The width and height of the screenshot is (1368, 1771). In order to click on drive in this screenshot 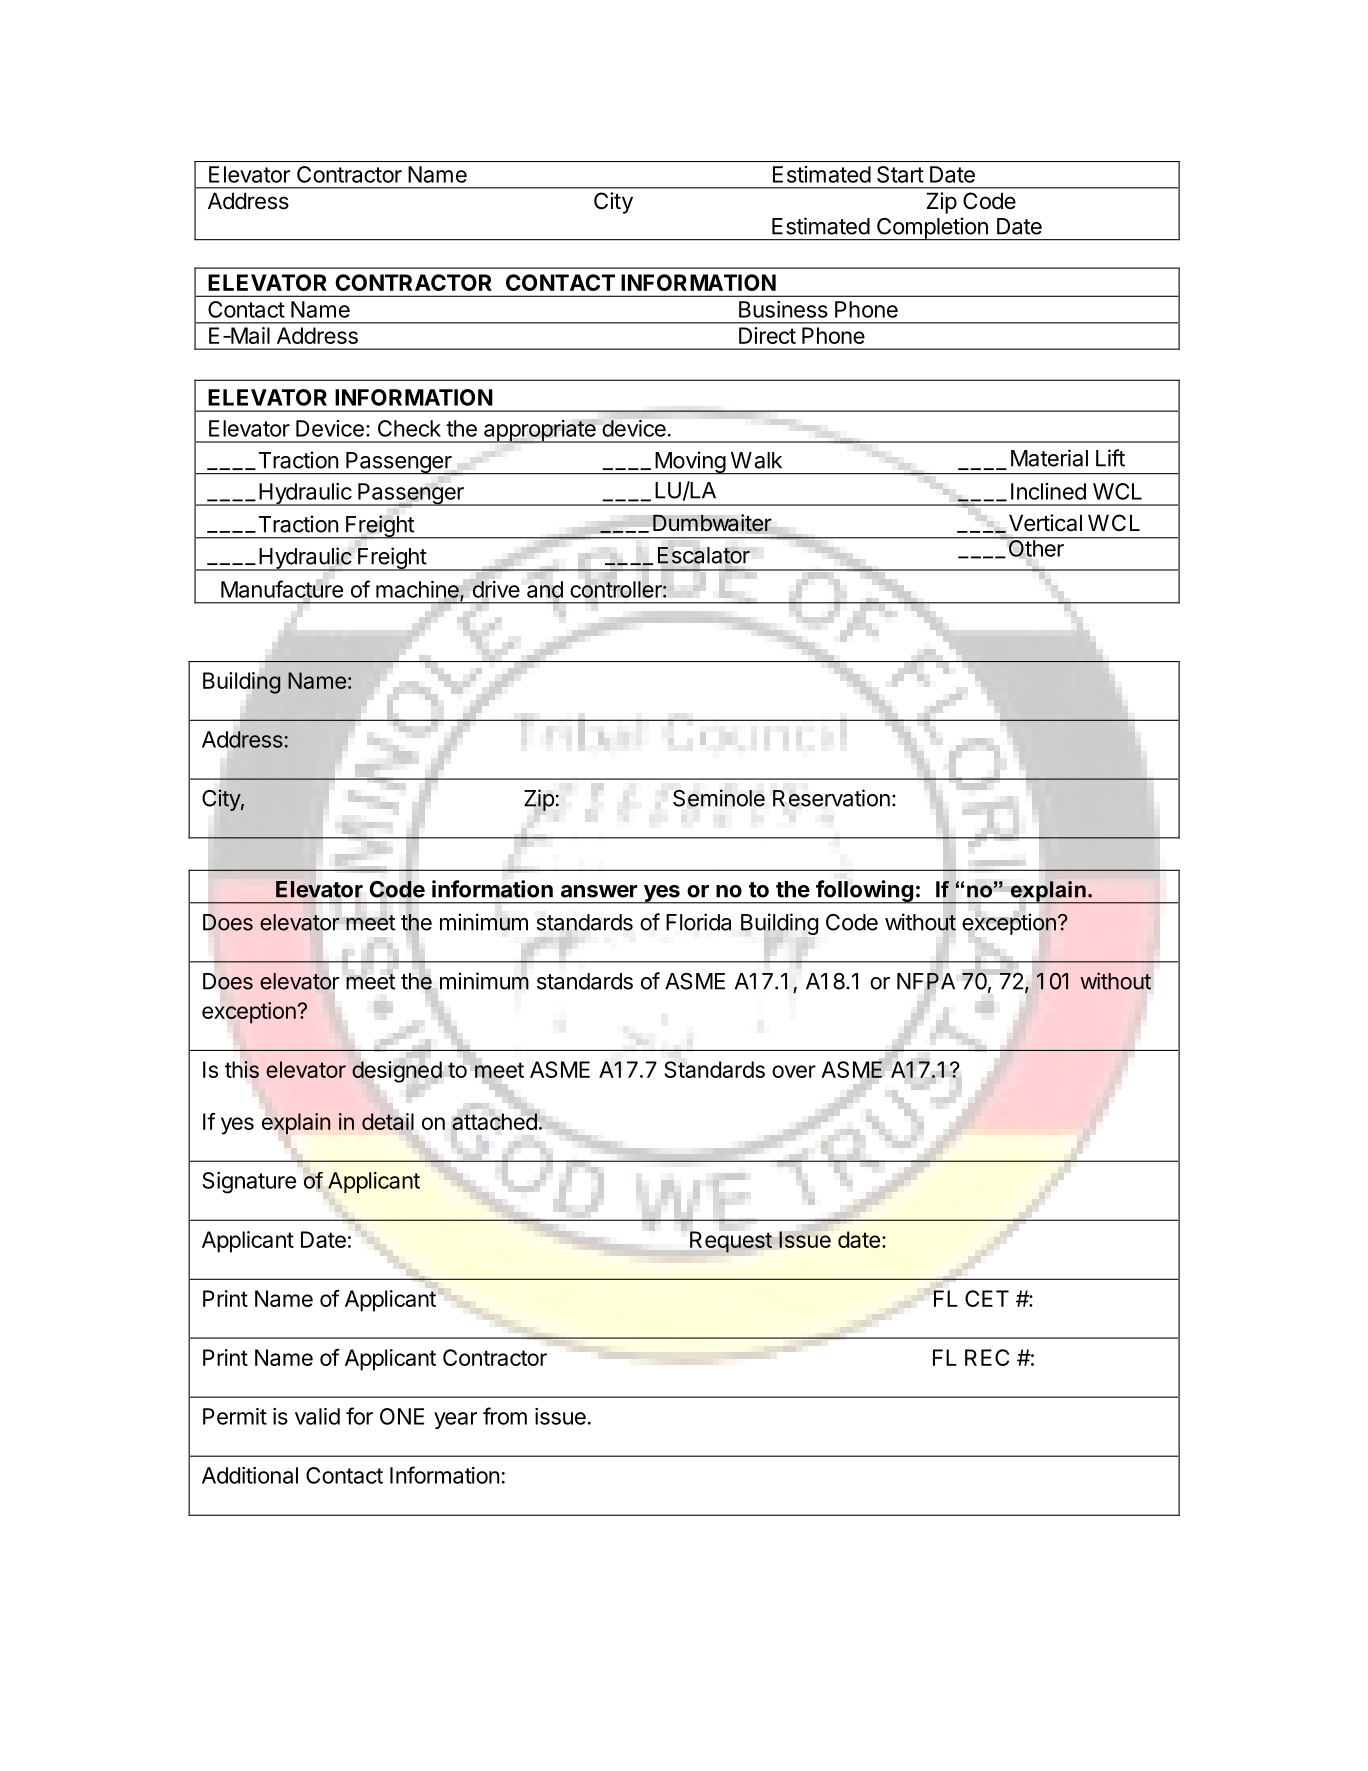, I will do `click(496, 589)`.
